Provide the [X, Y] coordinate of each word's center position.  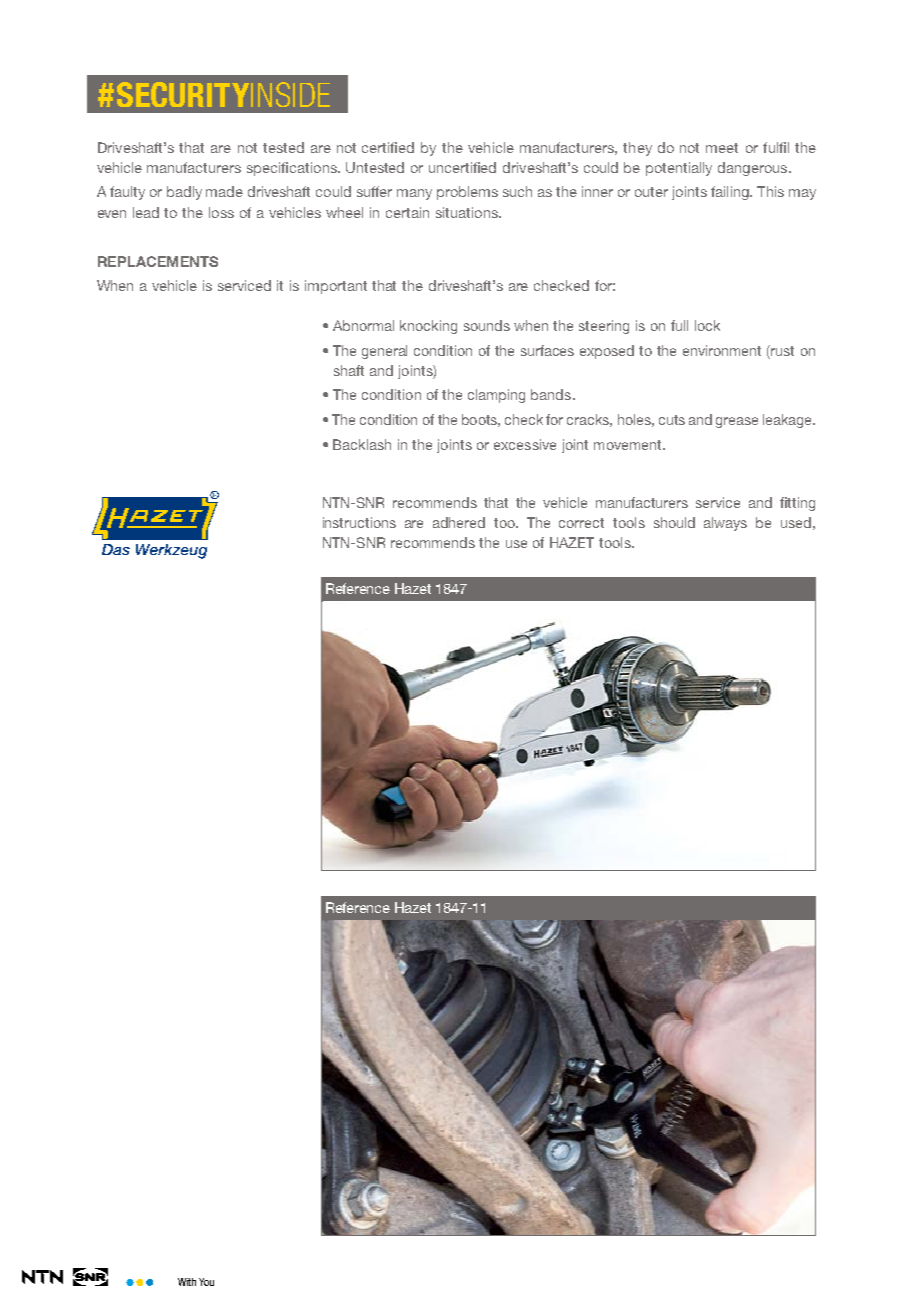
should [674, 522]
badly [184, 193]
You [206, 1282]
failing [731, 193]
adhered [459, 522]
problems [467, 193]
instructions [359, 522]
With [187, 1282]
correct [581, 523]
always [725, 524]
